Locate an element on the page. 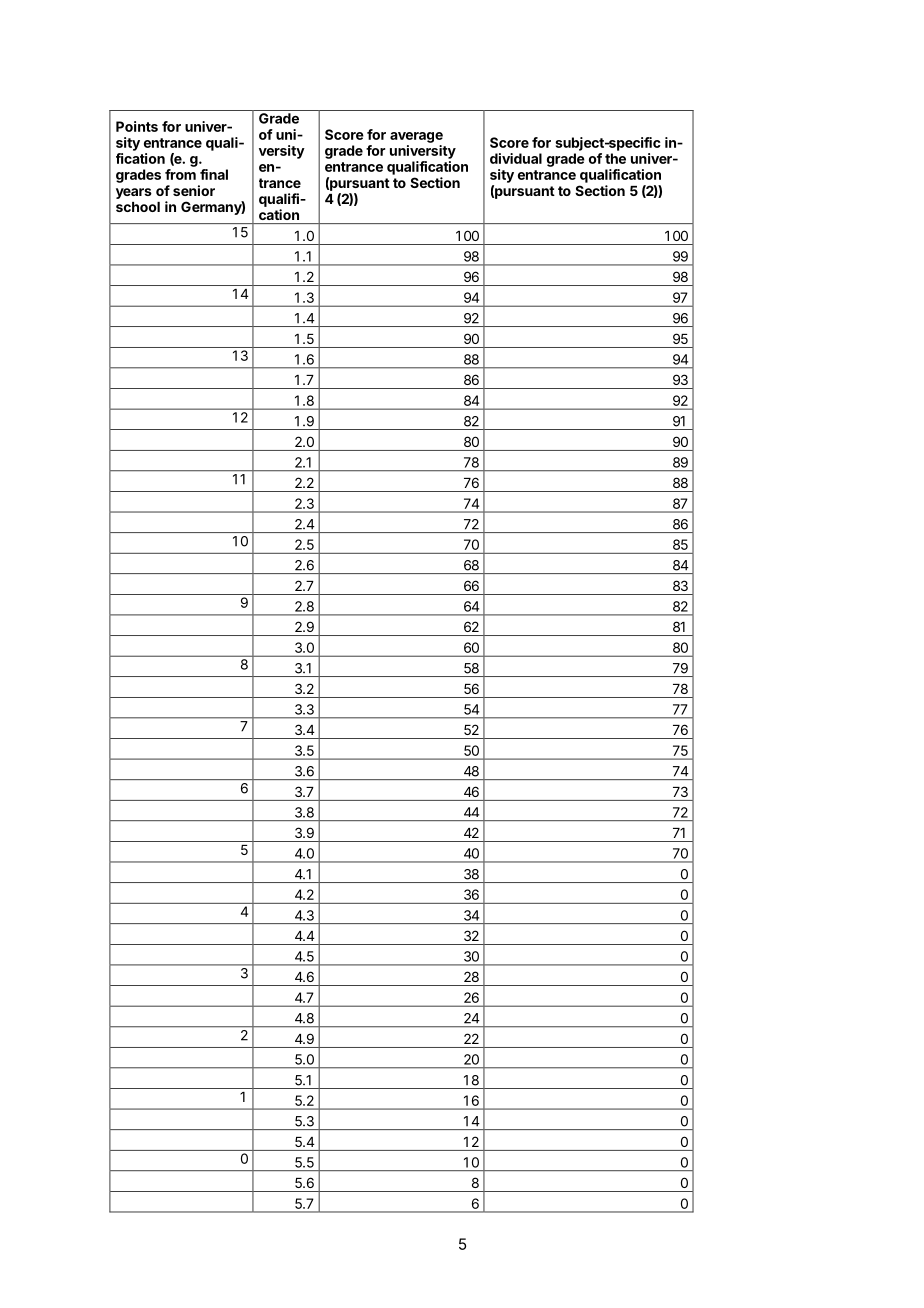 This document has width=924, height=1308. final is located at coordinates (214, 174).
